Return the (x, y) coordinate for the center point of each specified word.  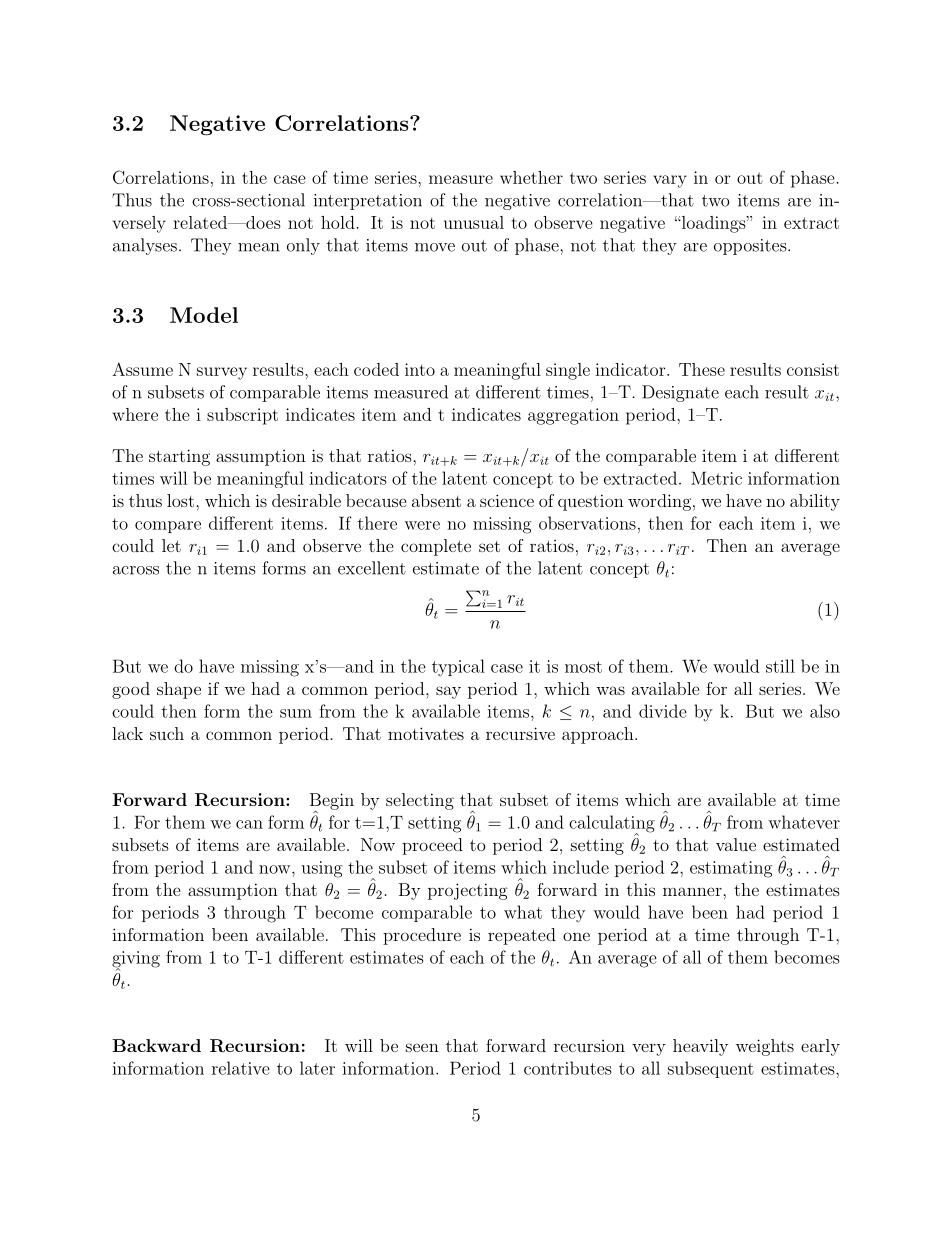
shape (179, 690)
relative (241, 1068)
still (780, 666)
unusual (474, 222)
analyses (145, 246)
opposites (750, 247)
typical (458, 667)
